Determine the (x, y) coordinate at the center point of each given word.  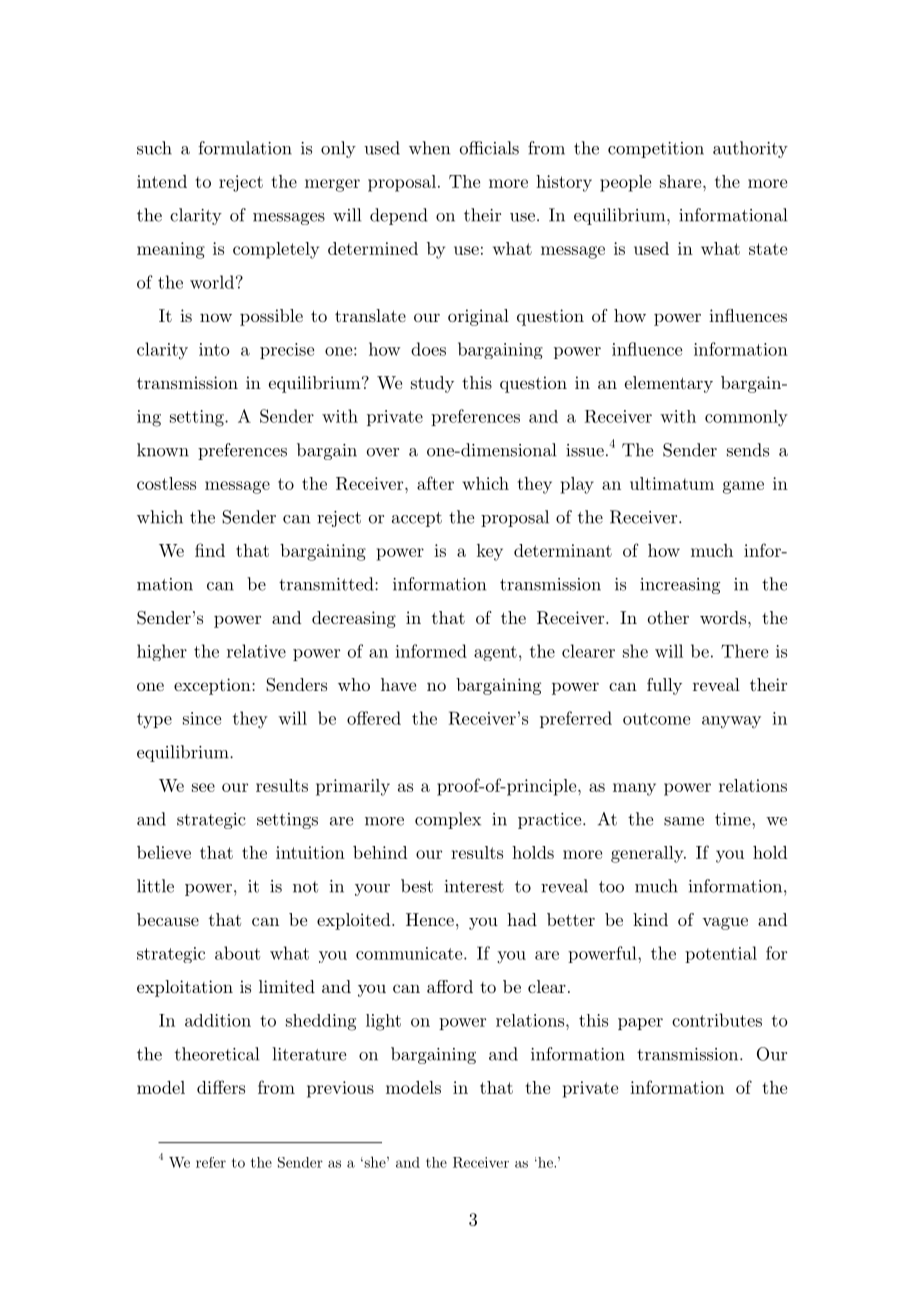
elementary (669, 384)
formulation (245, 148)
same (684, 821)
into (214, 349)
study (432, 384)
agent (495, 653)
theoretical (217, 1054)
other (668, 617)
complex (448, 820)
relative (256, 651)
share (682, 181)
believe (164, 852)
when (429, 148)
